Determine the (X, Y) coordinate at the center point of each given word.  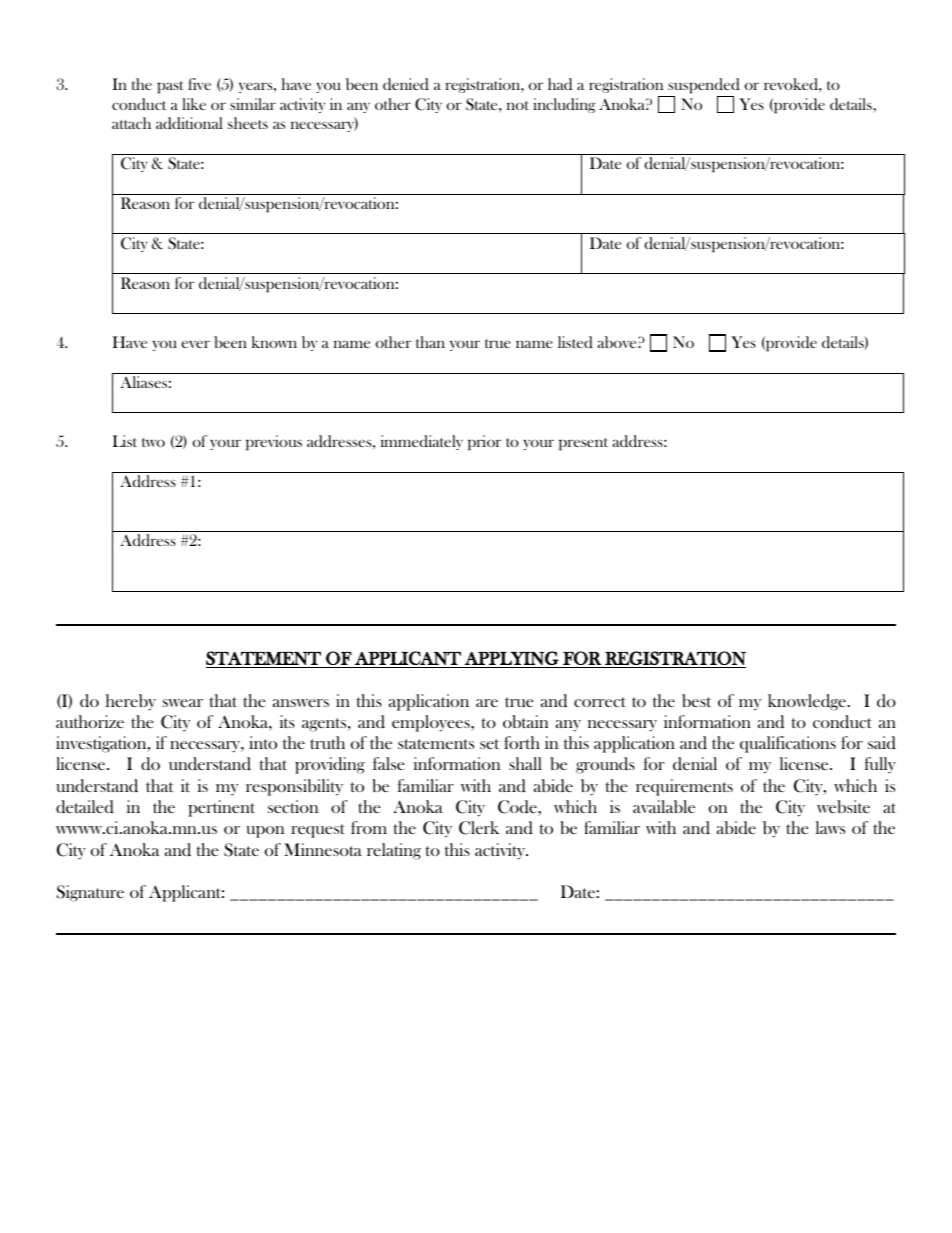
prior (484, 443)
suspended (704, 86)
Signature (90, 893)
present (583, 444)
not (518, 105)
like (194, 104)
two (153, 442)
